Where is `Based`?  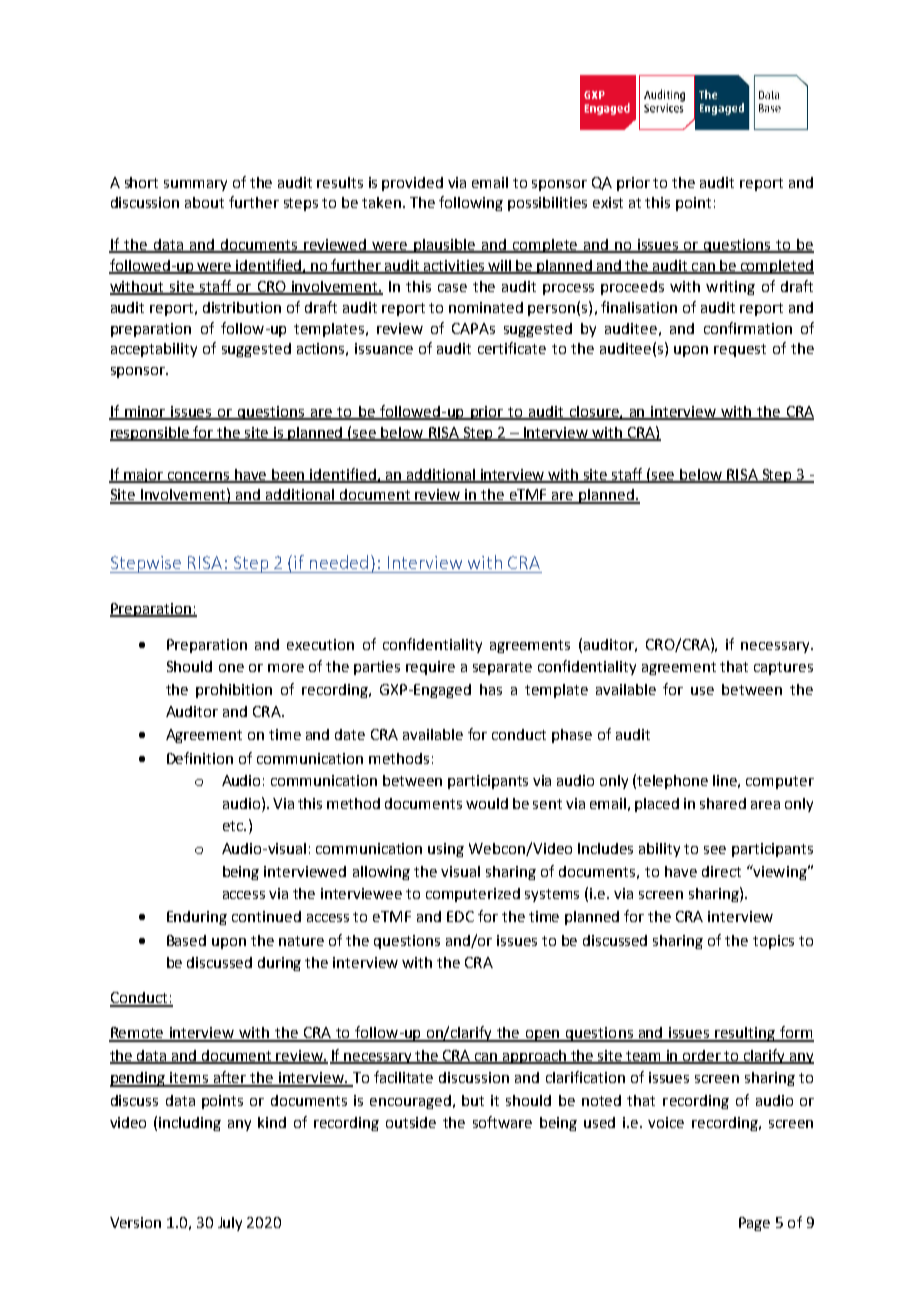
Based is located at coordinates (186, 940).
